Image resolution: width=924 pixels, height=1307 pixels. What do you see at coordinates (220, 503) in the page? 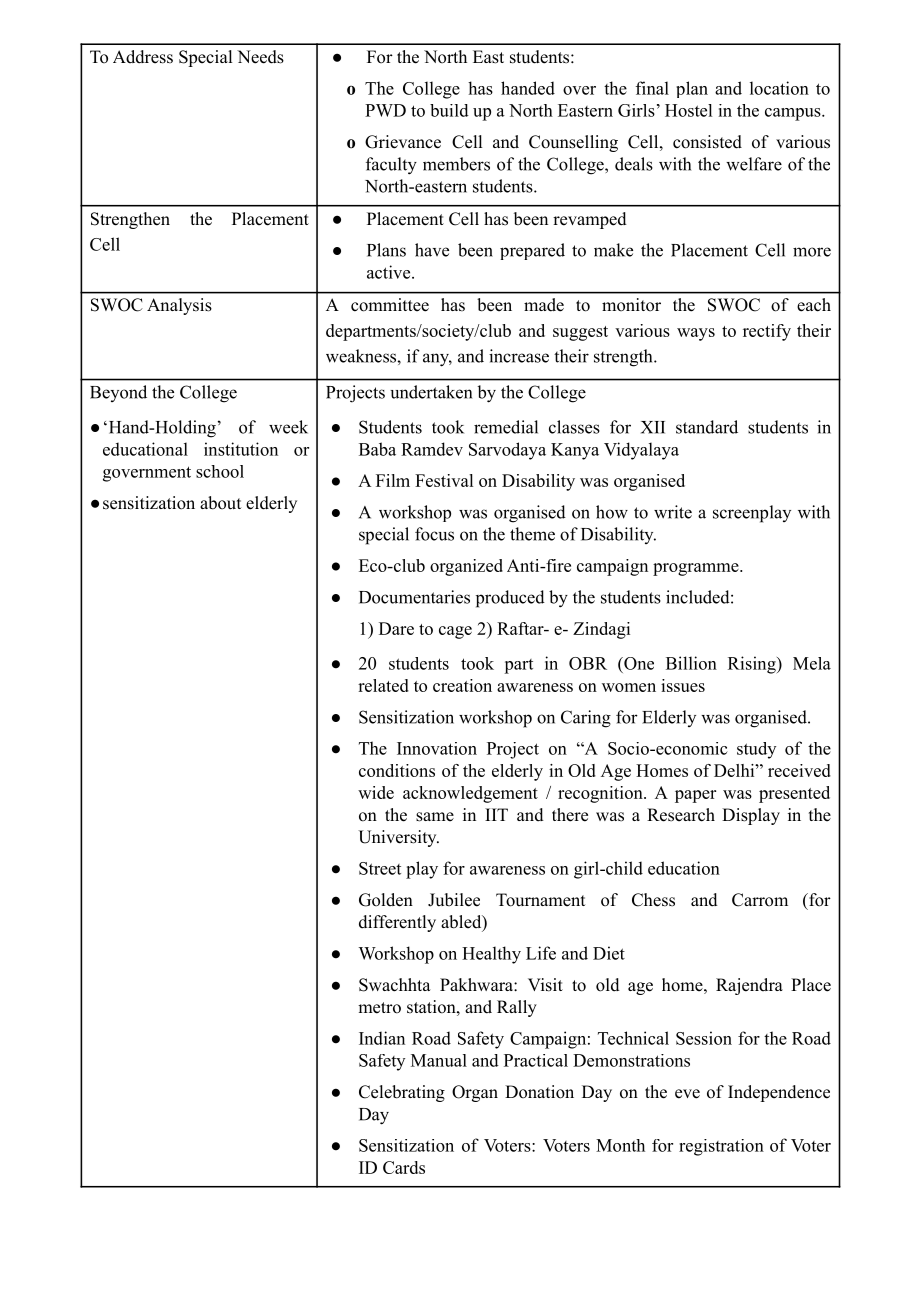
I see `about` at bounding box center [220, 503].
